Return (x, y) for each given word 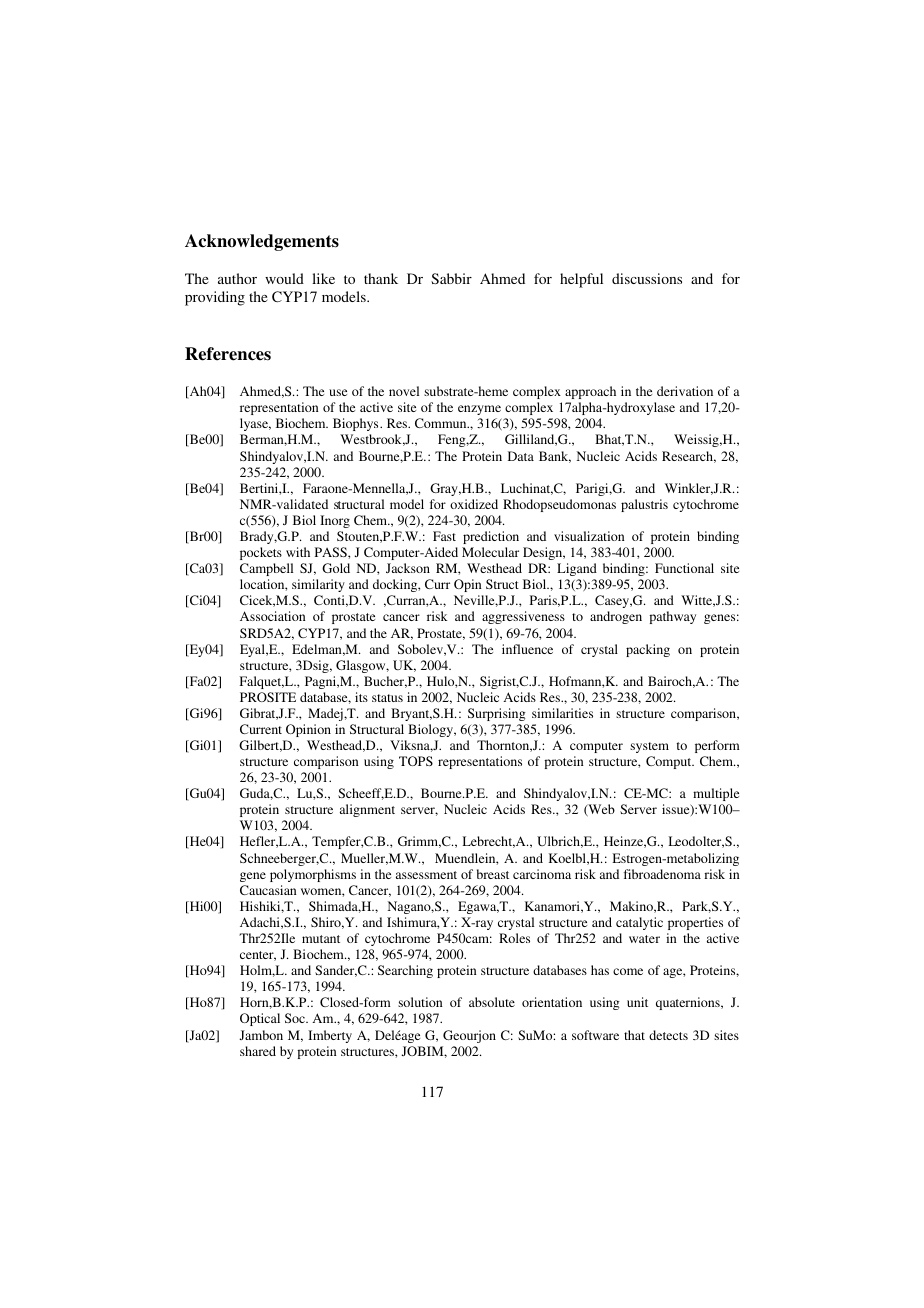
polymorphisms (313, 875)
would (284, 278)
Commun (442, 423)
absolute (492, 1002)
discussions (647, 278)
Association (273, 616)
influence (527, 649)
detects (668, 1035)
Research (689, 457)
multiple (716, 794)
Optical (260, 1019)
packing (648, 650)
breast (493, 874)
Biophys (357, 424)
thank (381, 278)
